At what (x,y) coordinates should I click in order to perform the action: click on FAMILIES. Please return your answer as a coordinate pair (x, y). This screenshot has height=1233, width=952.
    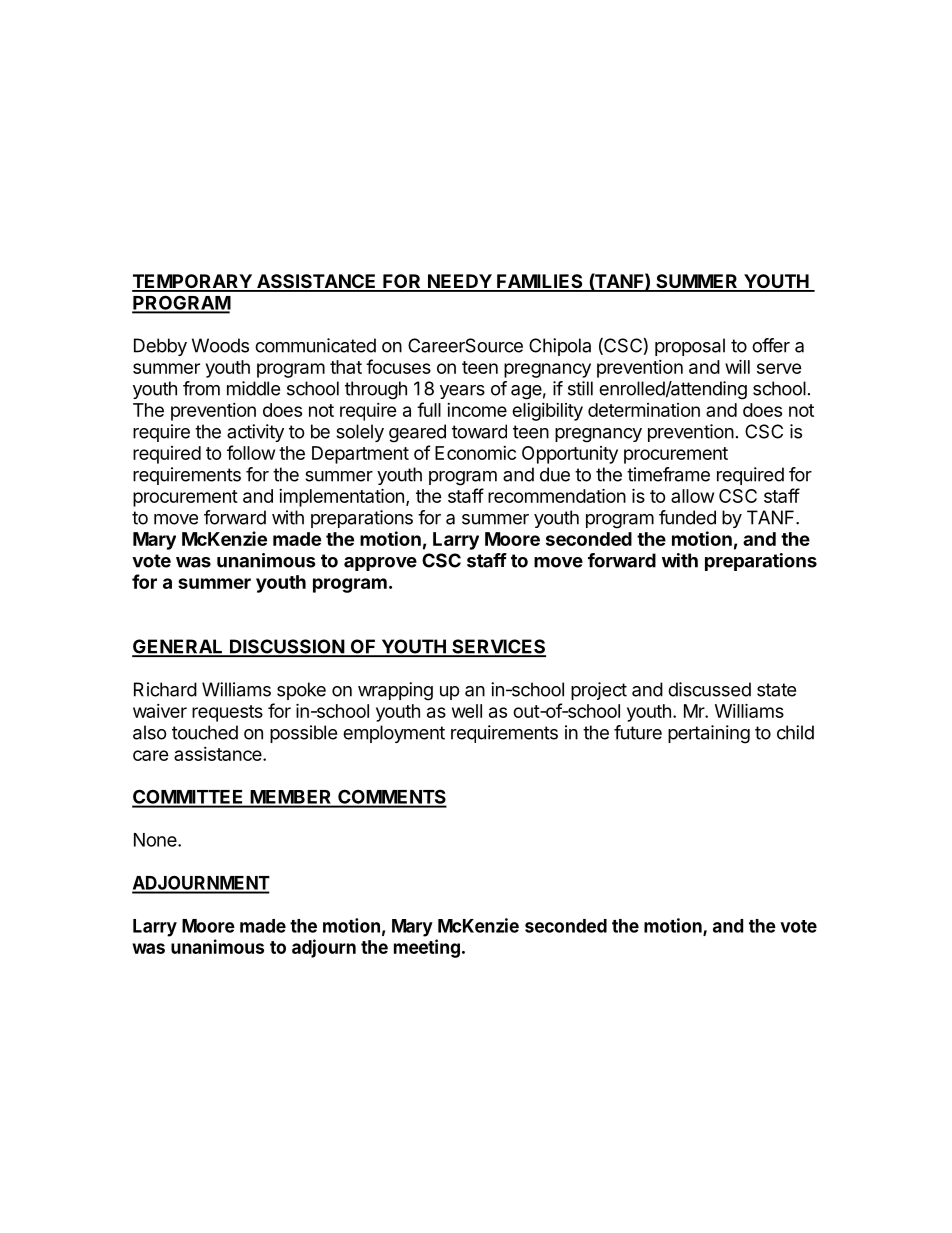
    Looking at the image, I should click on (540, 282).
